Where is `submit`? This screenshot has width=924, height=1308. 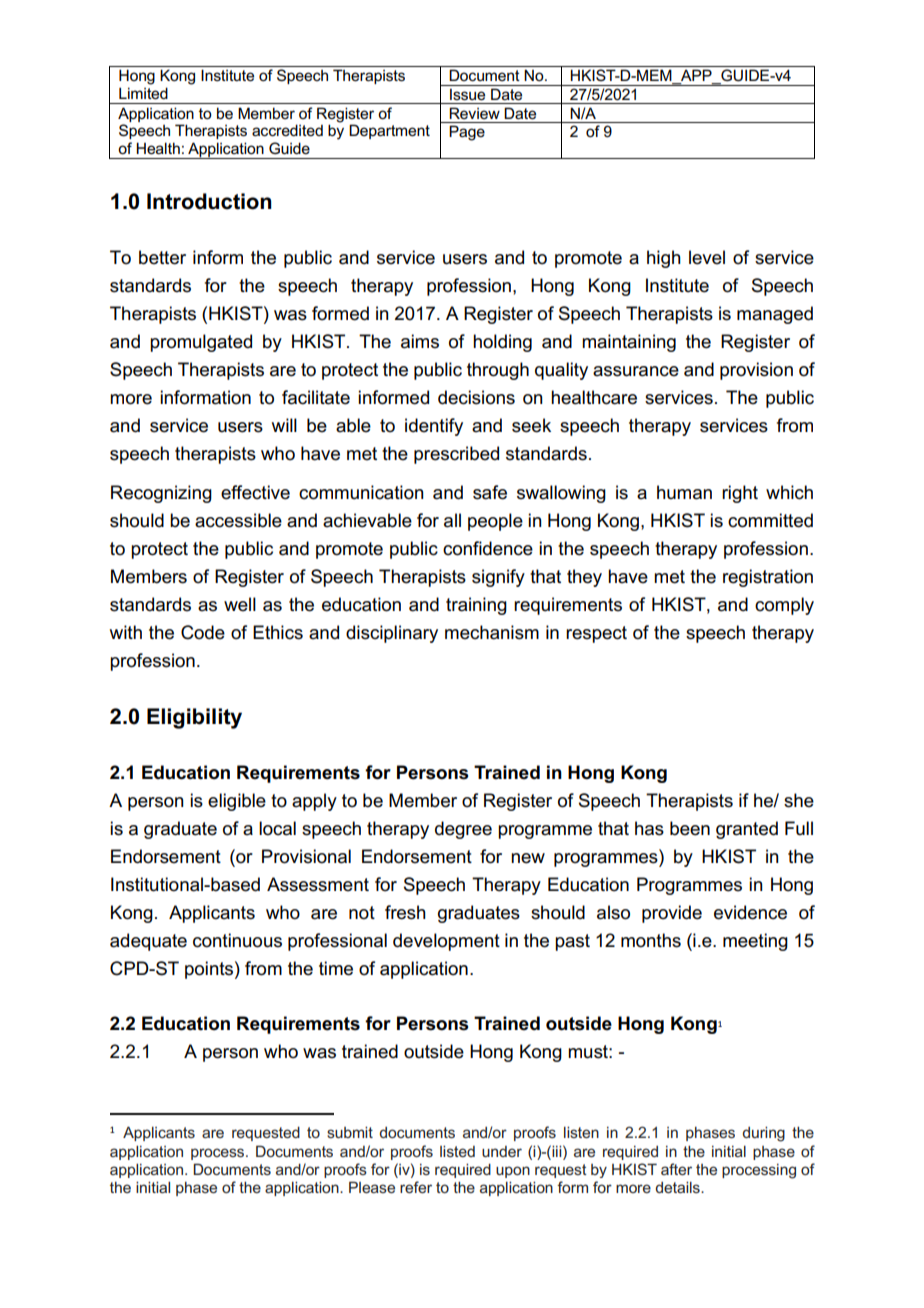
submit is located at coordinates (350, 1132).
